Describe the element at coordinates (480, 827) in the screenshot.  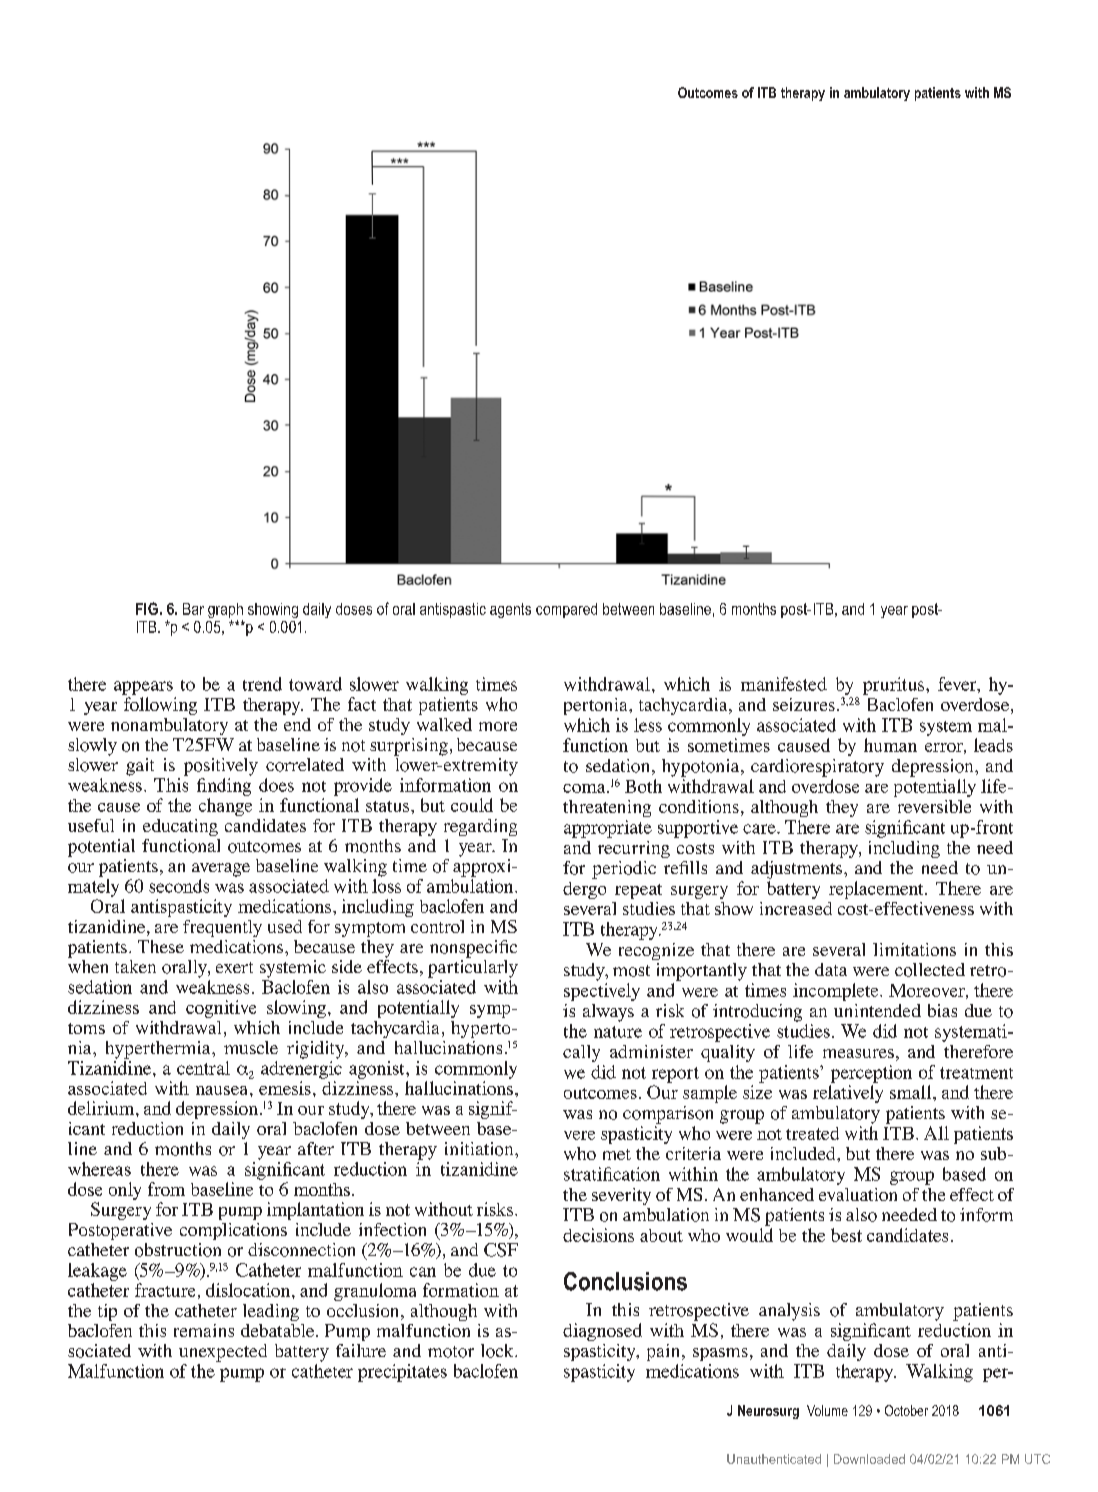
I see `regarding` at that location.
